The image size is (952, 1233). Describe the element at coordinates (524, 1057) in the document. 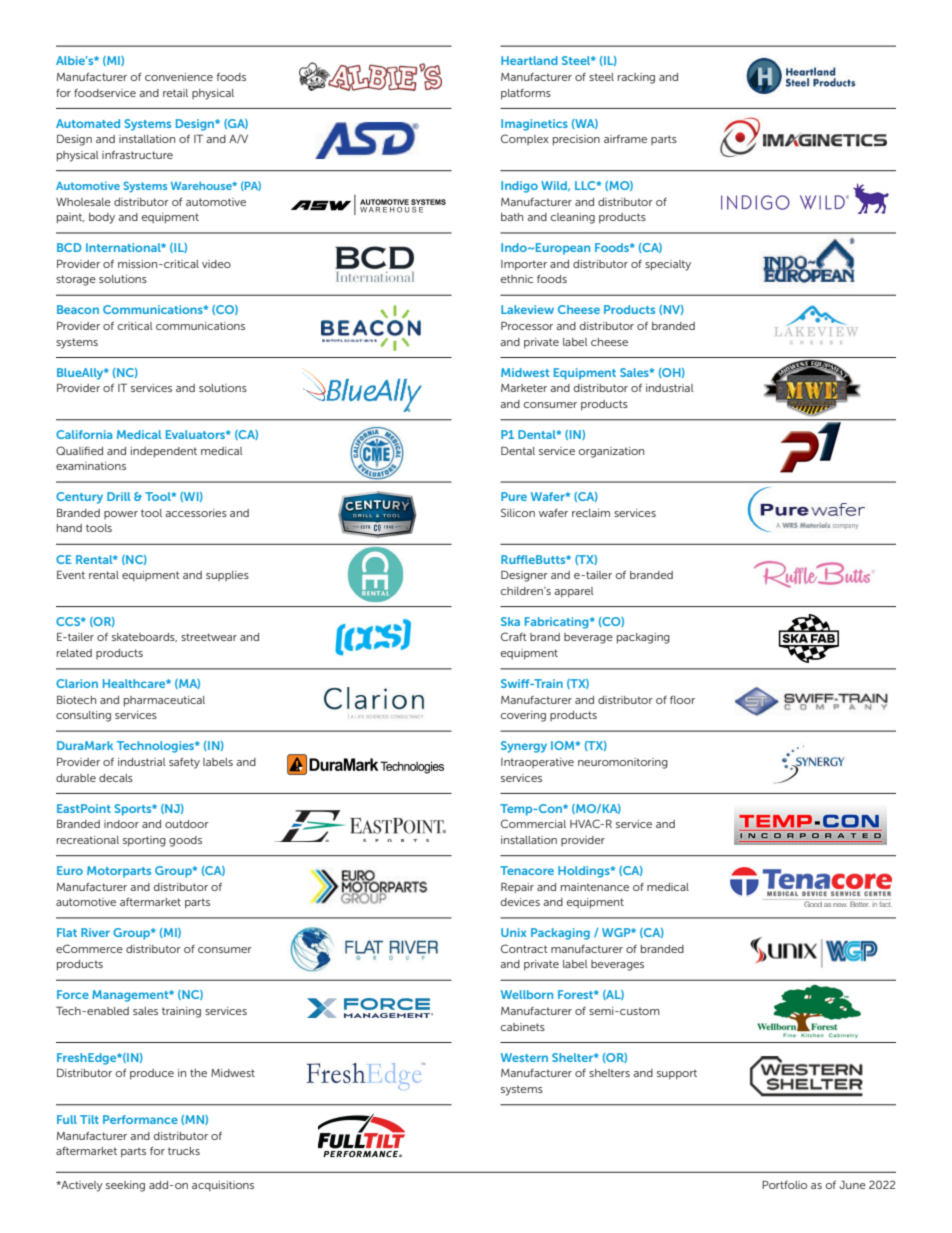

I see `Western` at that location.
